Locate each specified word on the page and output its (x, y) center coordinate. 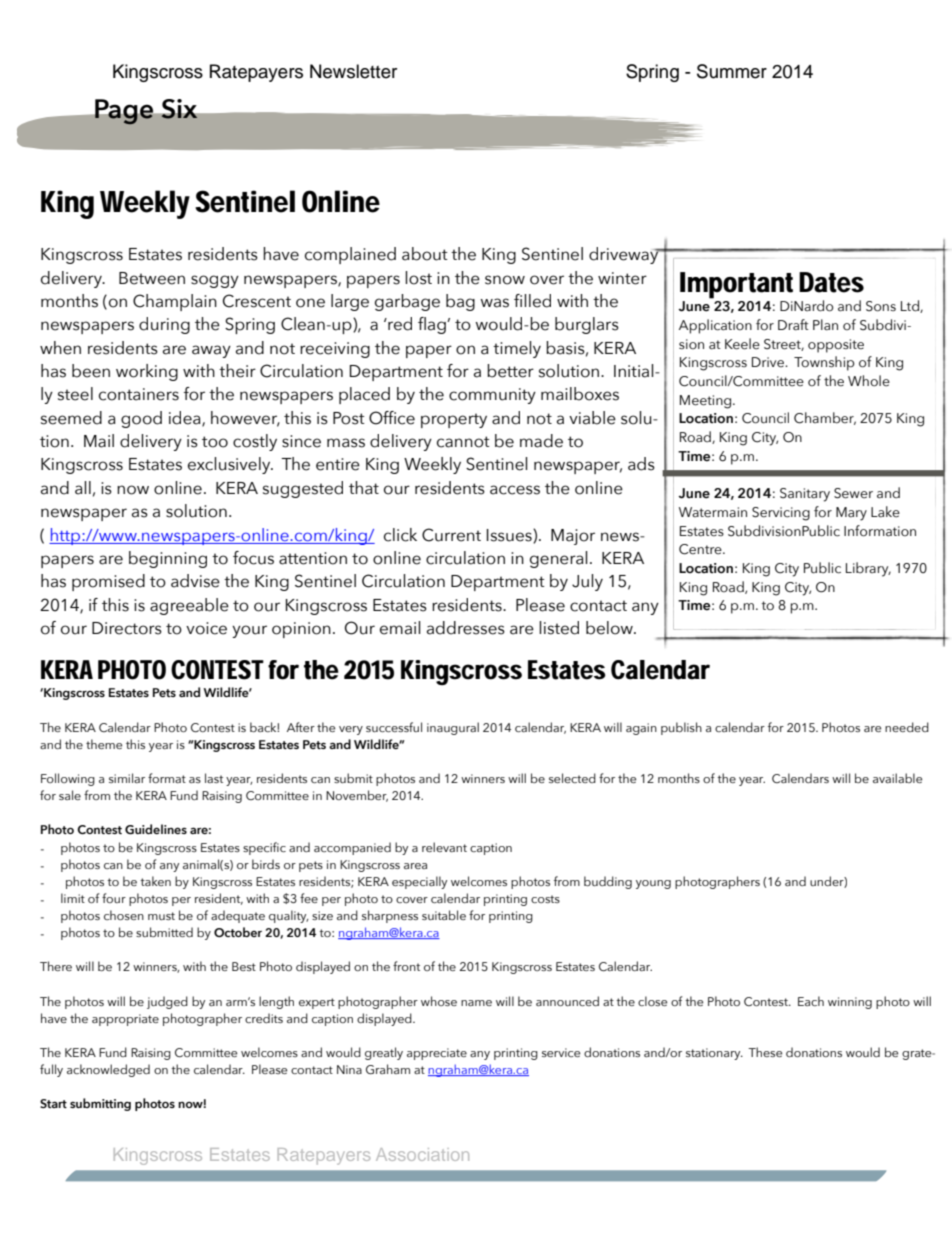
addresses (466, 628)
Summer (732, 71)
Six (179, 109)
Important (736, 285)
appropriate (125, 1020)
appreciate (437, 1054)
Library (868, 569)
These (765, 1052)
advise (195, 581)
